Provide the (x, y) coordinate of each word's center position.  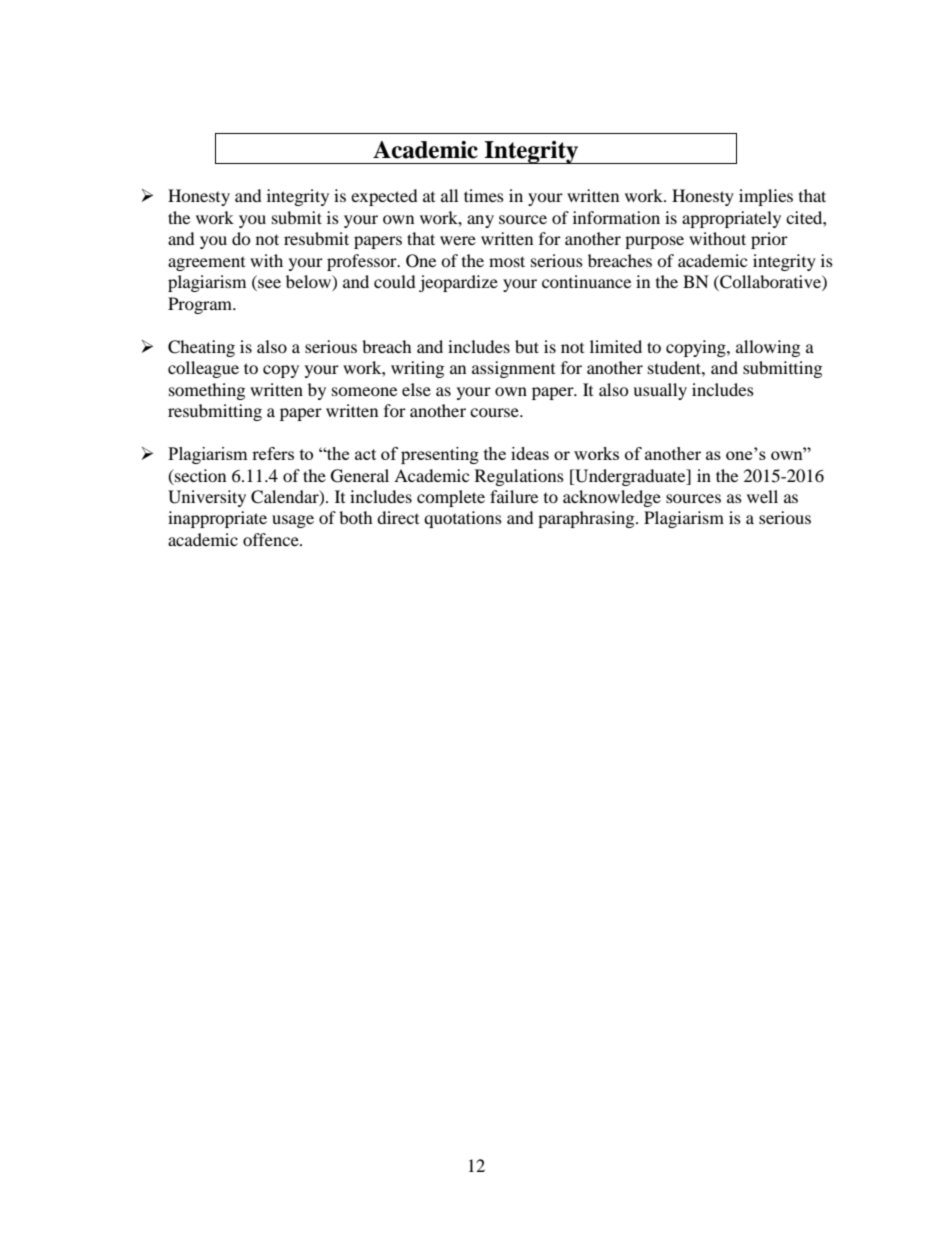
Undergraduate (630, 477)
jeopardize (458, 283)
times (484, 195)
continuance (586, 281)
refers (273, 453)
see (268, 285)
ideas (530, 453)
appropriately (731, 219)
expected (384, 197)
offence (272, 539)
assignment (513, 369)
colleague (203, 369)
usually (660, 391)
